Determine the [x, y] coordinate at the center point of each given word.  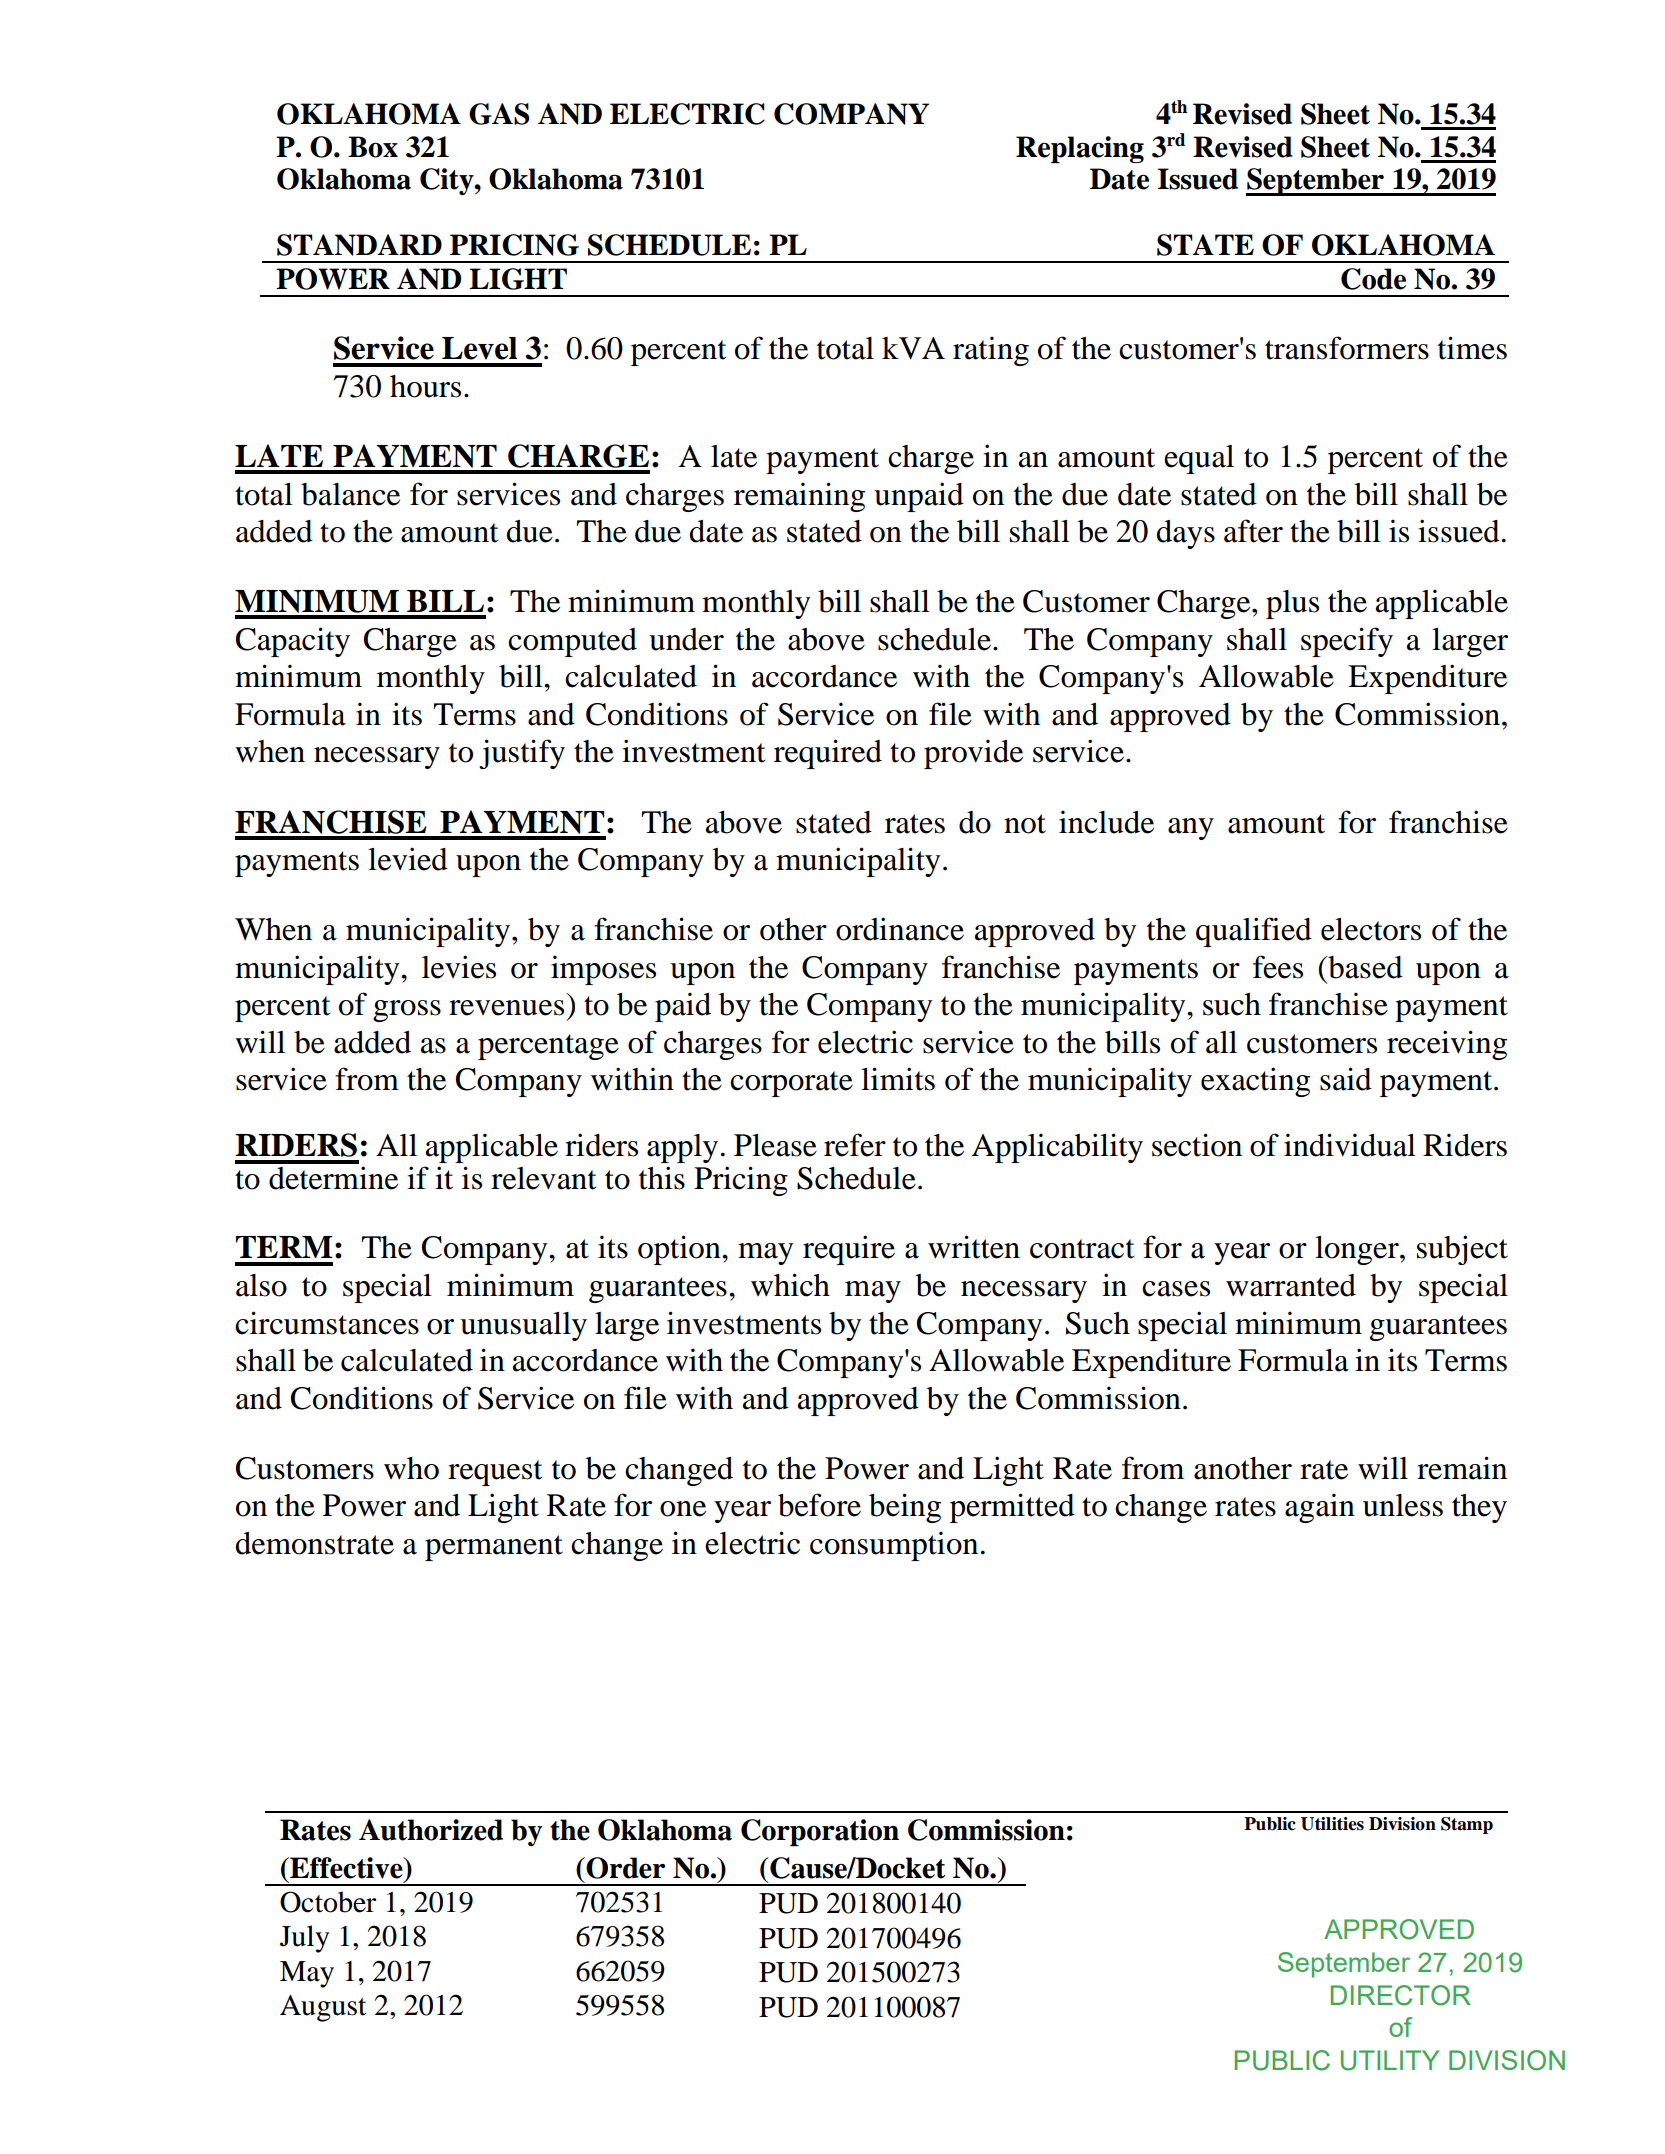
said [1346, 1079]
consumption [894, 1546]
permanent [494, 1548]
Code [1373, 279]
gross [407, 1011]
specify [1347, 642]
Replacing [1080, 150]
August [323, 2008]
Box [373, 147]
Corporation [820, 1832]
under [686, 639]
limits [898, 1079]
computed [572, 642]
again [1320, 1508]
